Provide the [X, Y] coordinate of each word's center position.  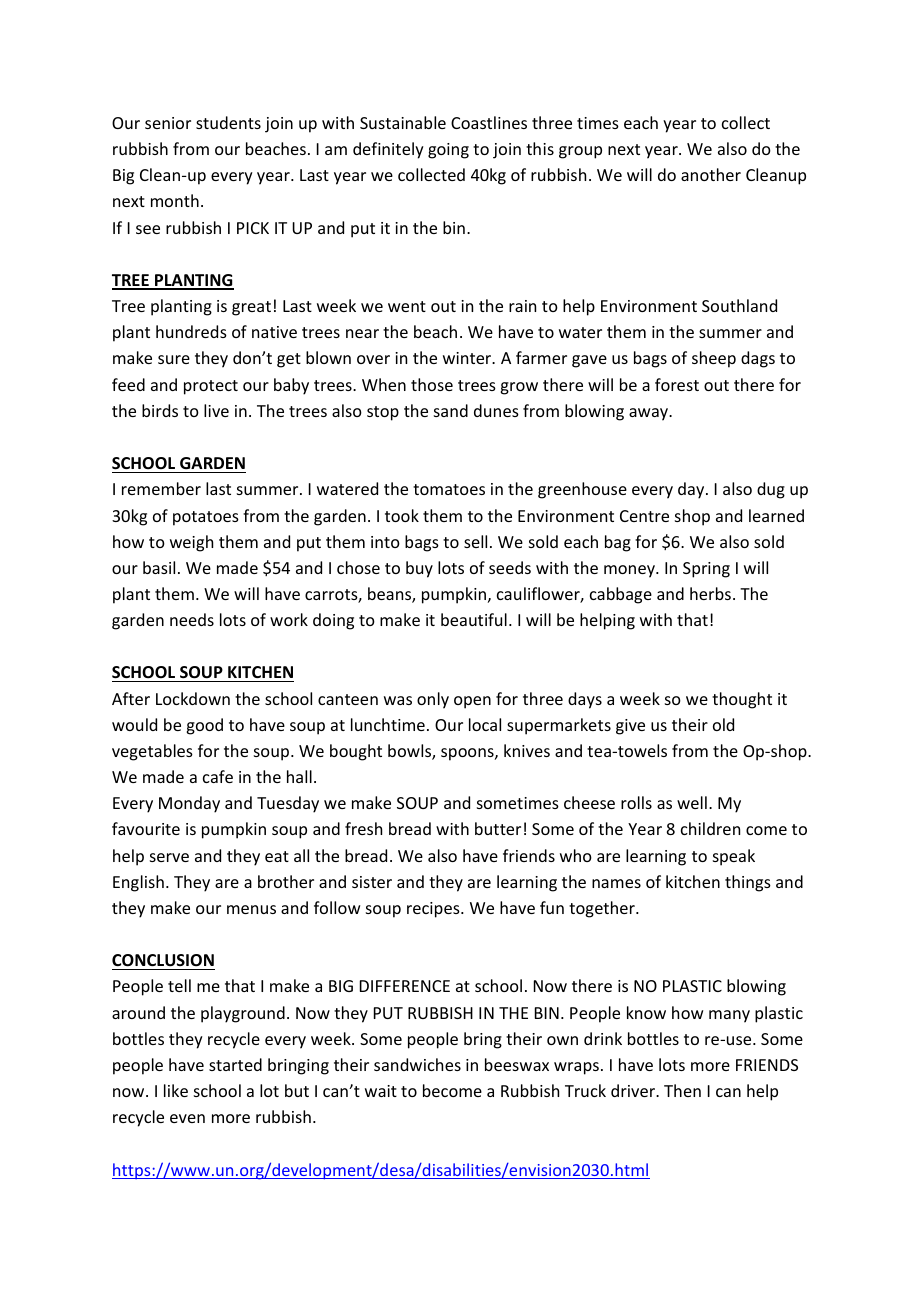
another [711, 174]
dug [771, 490]
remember [161, 488]
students [228, 122]
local [485, 724]
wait [381, 1091]
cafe [218, 776]
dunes [496, 410]
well [692, 802]
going [448, 151]
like [176, 1090]
